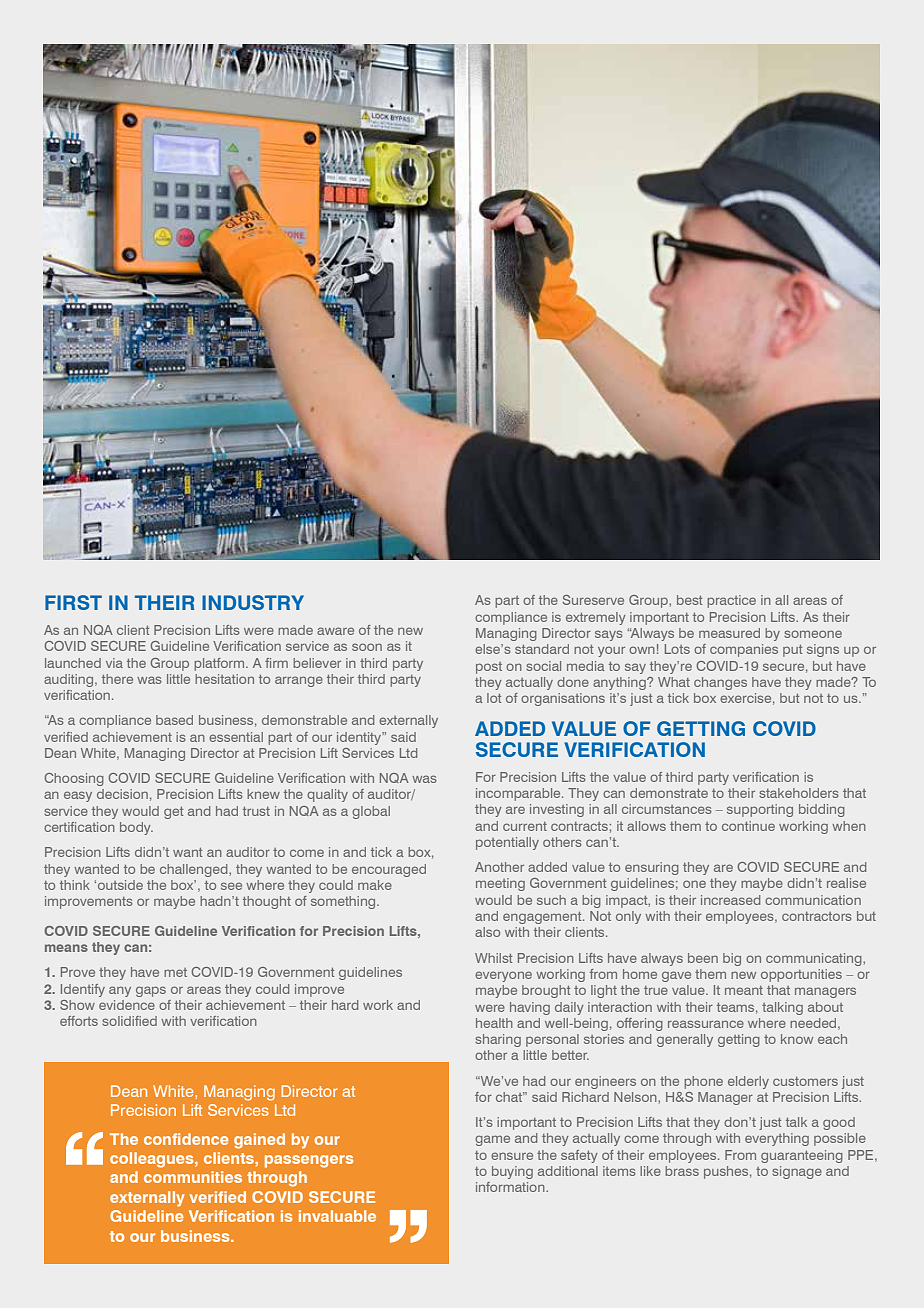  What do you see at coordinates (493, 958) in the document?
I see `Whilst` at bounding box center [493, 958].
